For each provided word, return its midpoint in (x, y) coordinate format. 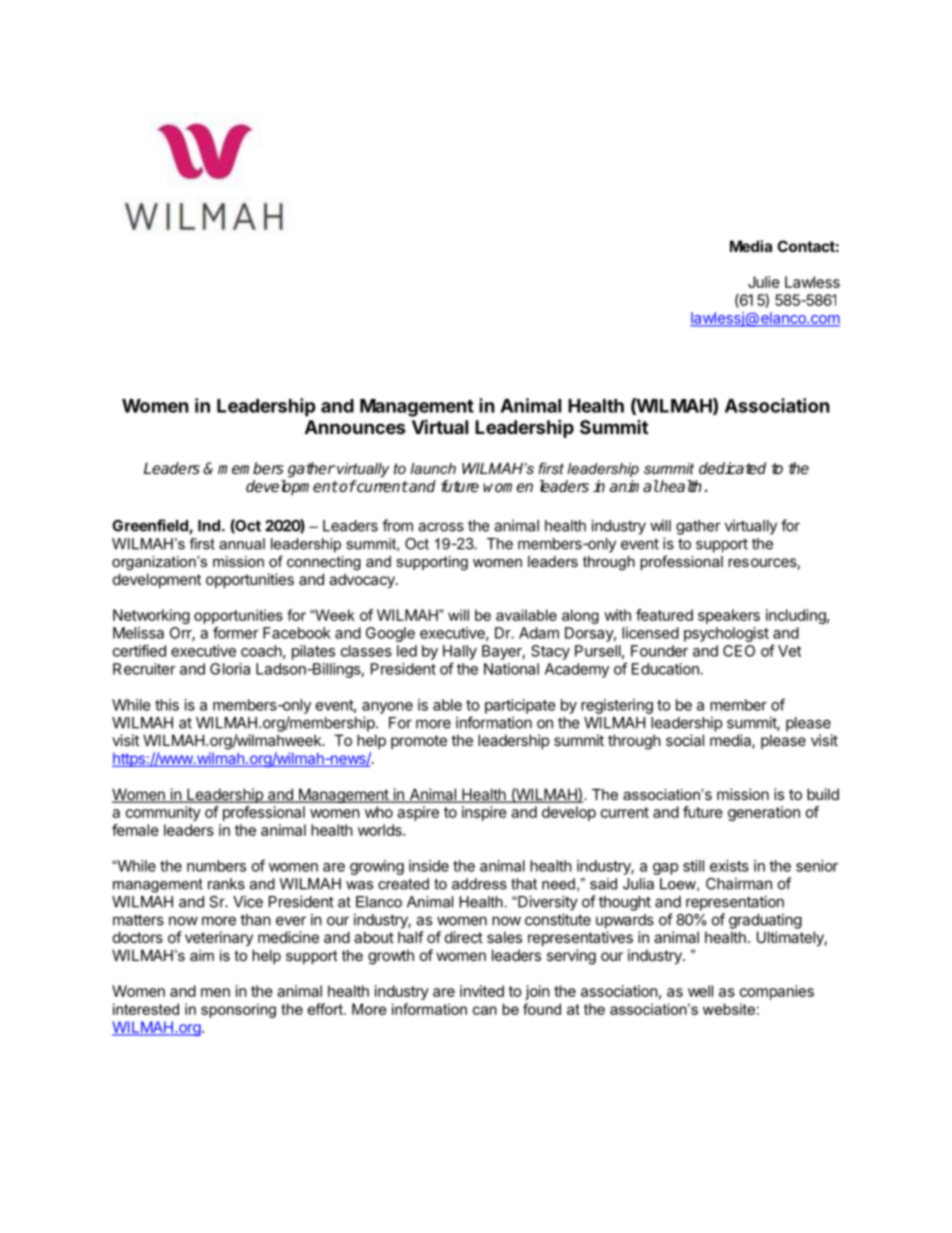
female (135, 830)
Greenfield (151, 526)
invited (482, 991)
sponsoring (238, 1010)
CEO (739, 651)
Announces (355, 427)
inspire (484, 813)
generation (764, 813)
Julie (764, 282)
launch (433, 468)
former (236, 633)
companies (777, 992)
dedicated (732, 468)
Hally (460, 652)
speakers (729, 616)
